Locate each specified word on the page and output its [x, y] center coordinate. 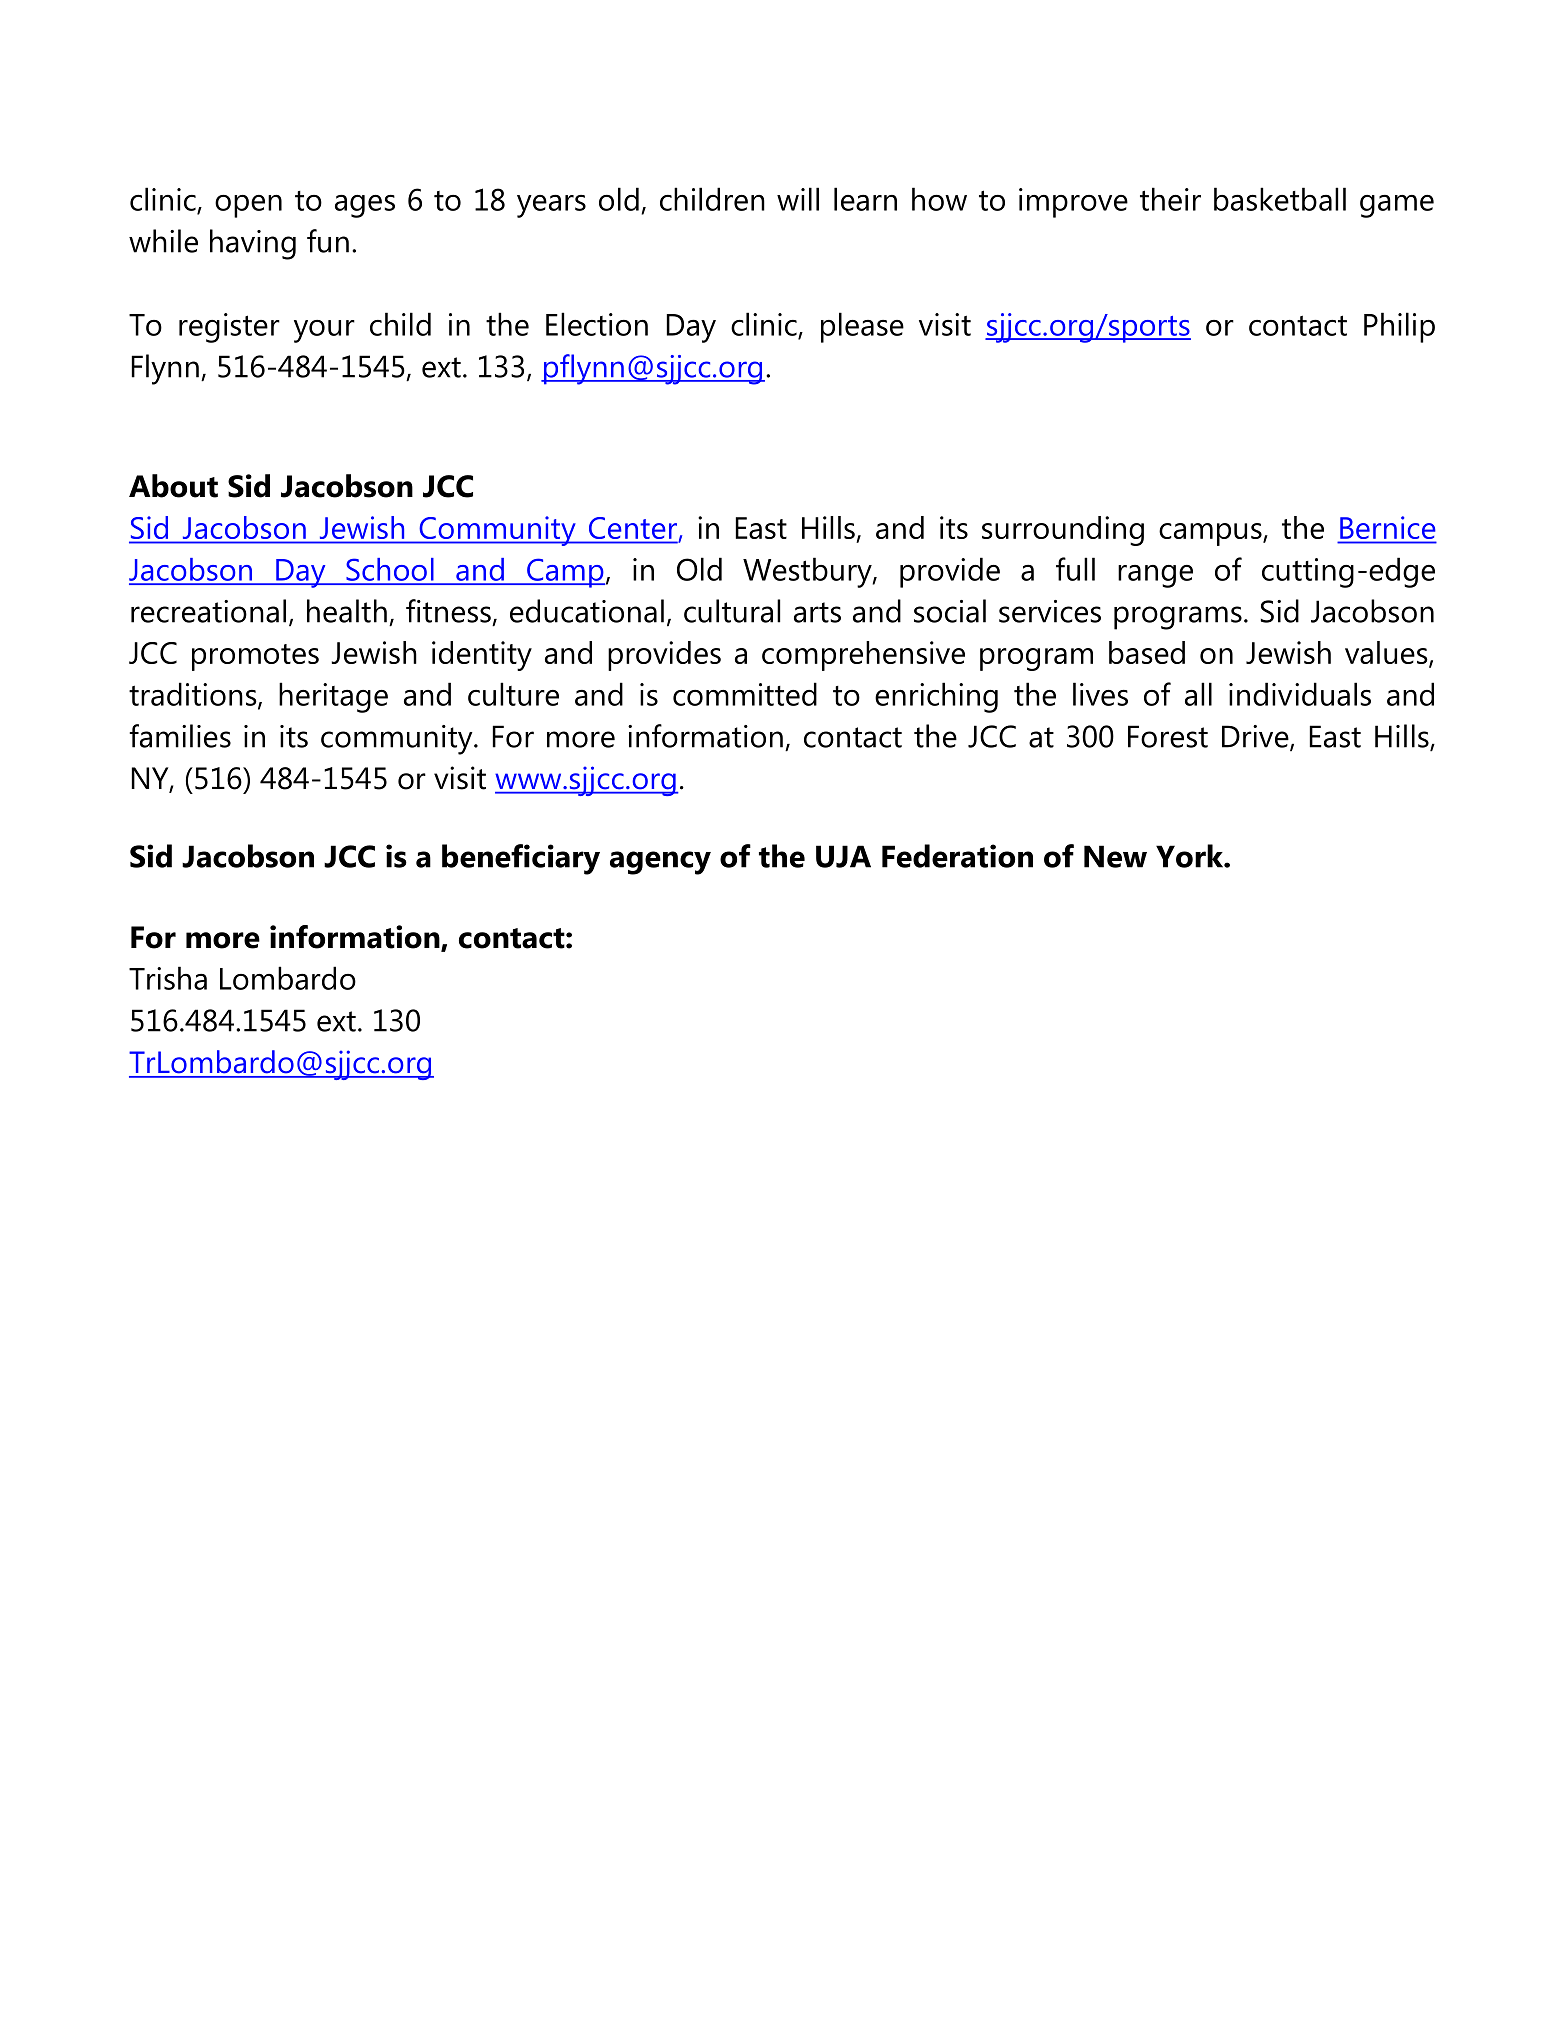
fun [328, 241]
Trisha [168, 978]
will [798, 199]
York [1191, 856]
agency [660, 863]
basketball [1280, 199]
